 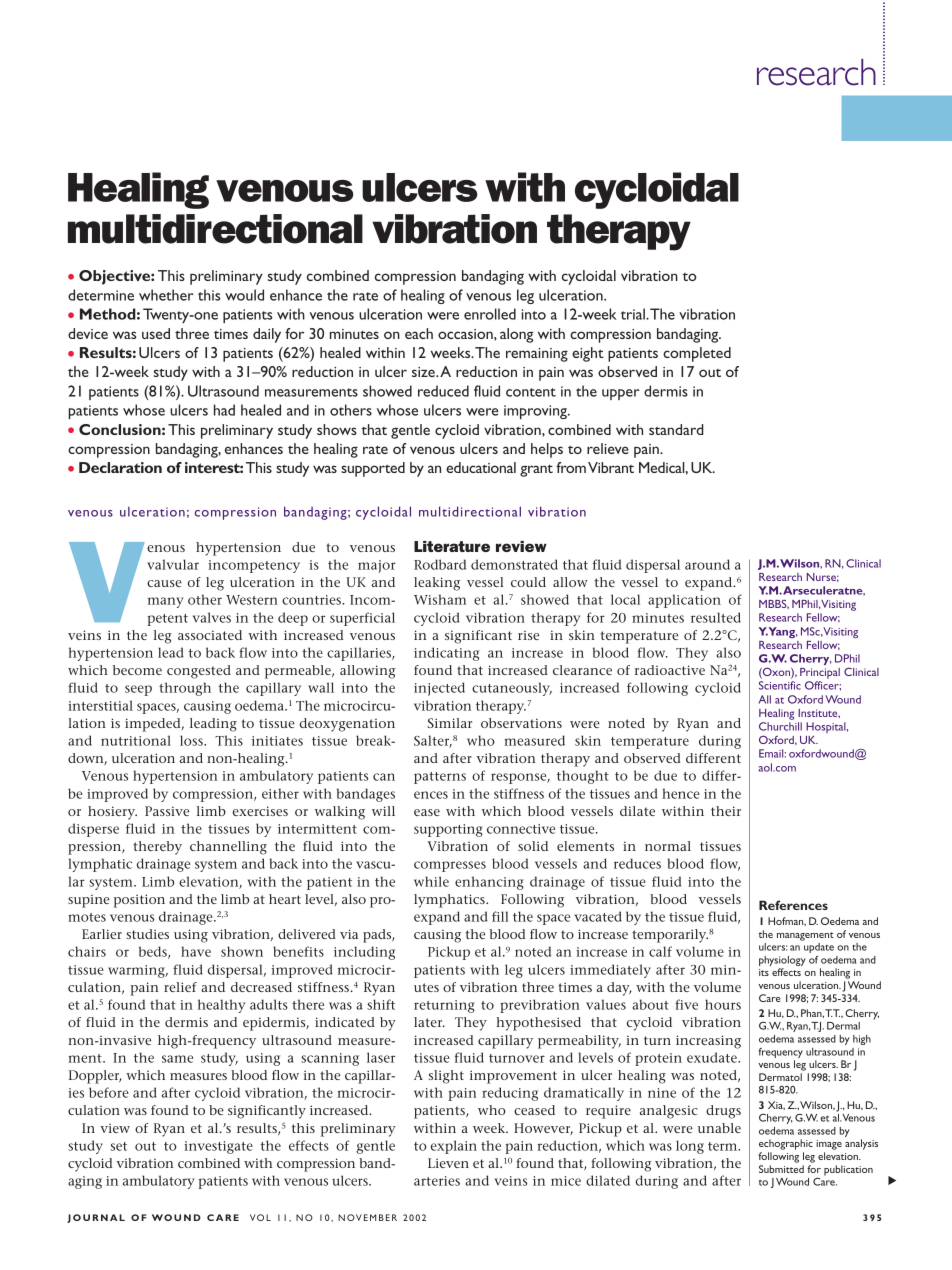 What do you see at coordinates (156, 333) in the page?
I see `used` at bounding box center [156, 333].
